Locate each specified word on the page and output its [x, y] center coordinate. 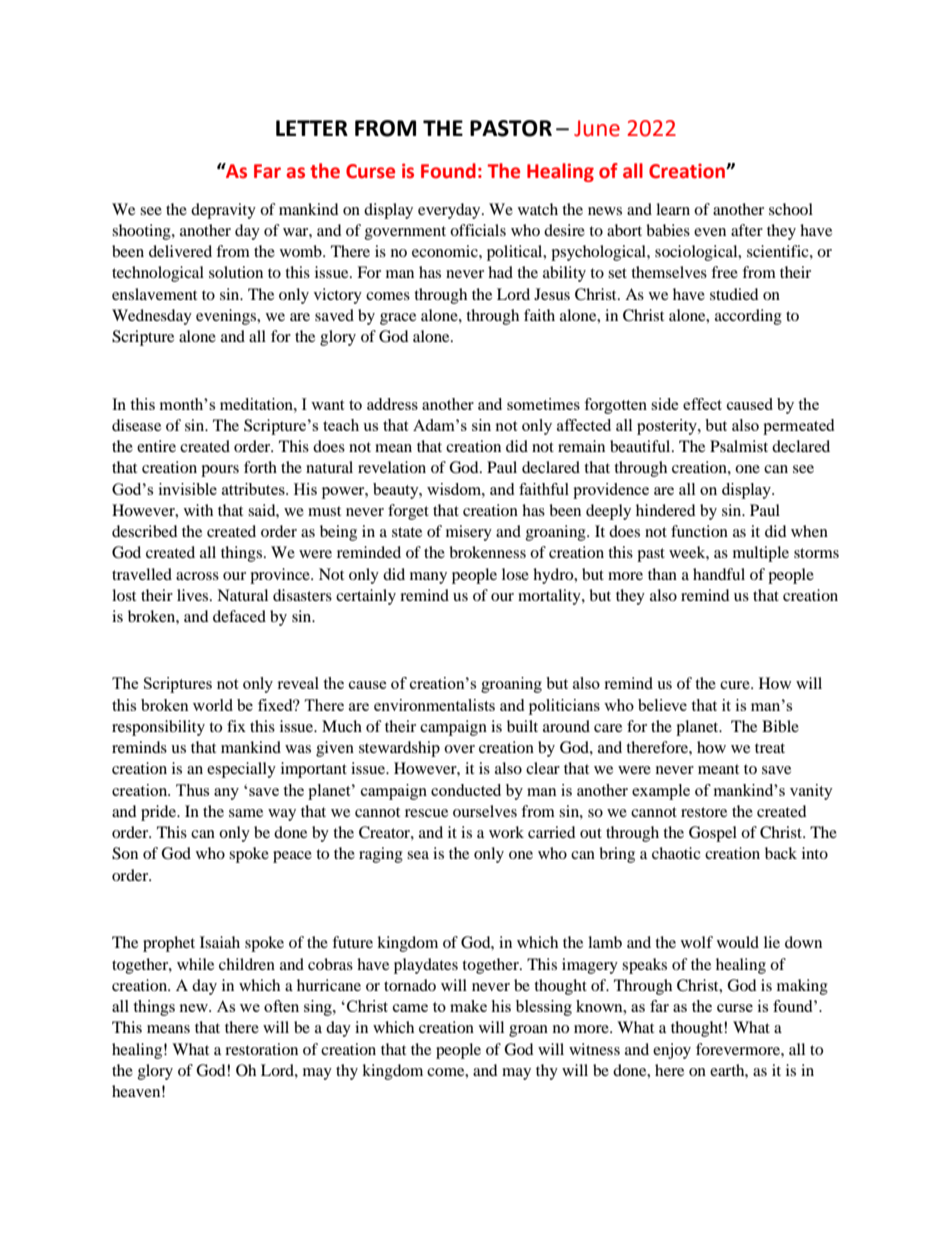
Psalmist [739, 446]
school [791, 209]
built [522, 726]
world [213, 705]
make [468, 1006]
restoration [261, 1049]
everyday [450, 211]
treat [770, 748]
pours [220, 471]
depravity [223, 211]
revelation [392, 467]
